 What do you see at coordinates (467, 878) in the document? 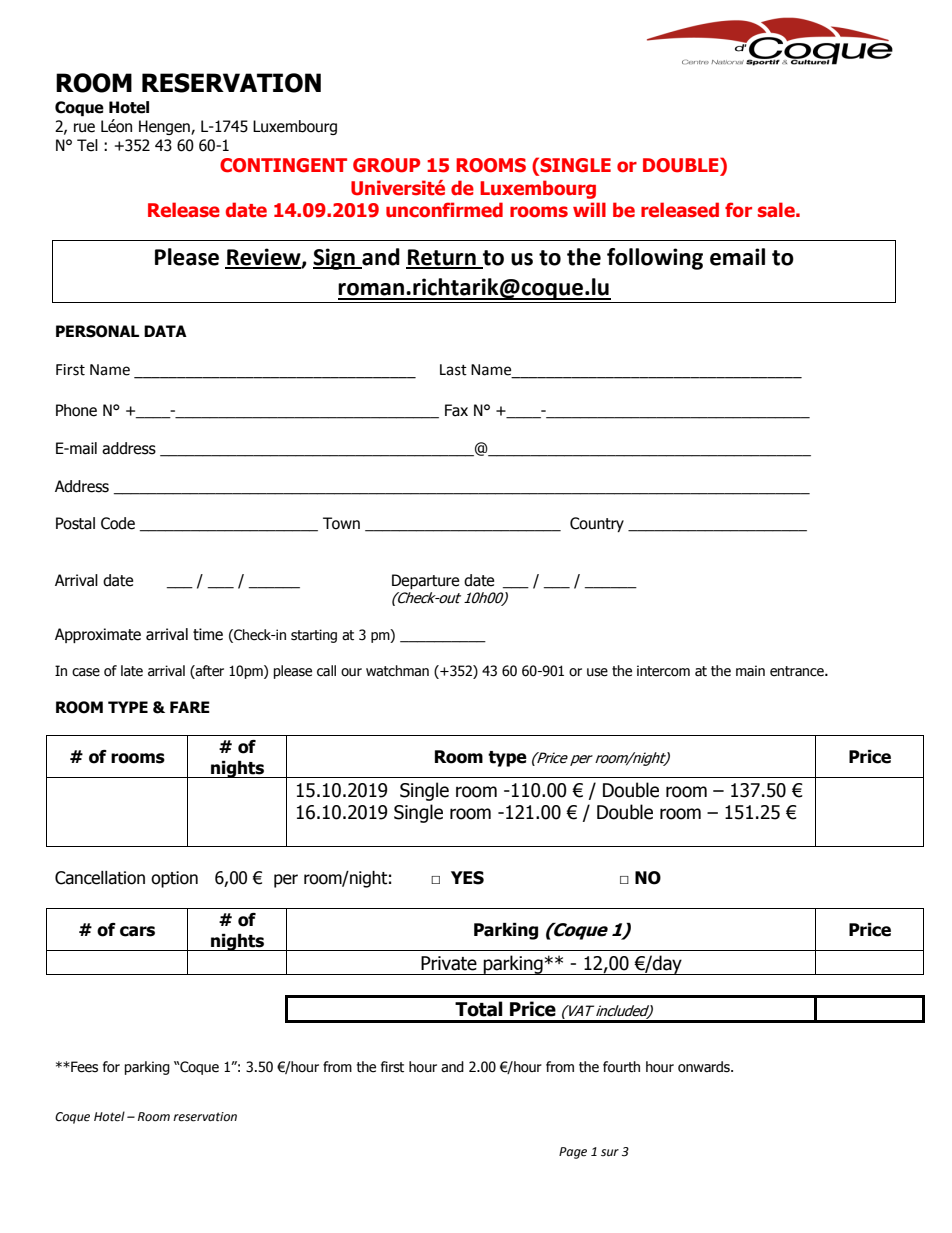
I see `YES` at bounding box center [467, 878].
